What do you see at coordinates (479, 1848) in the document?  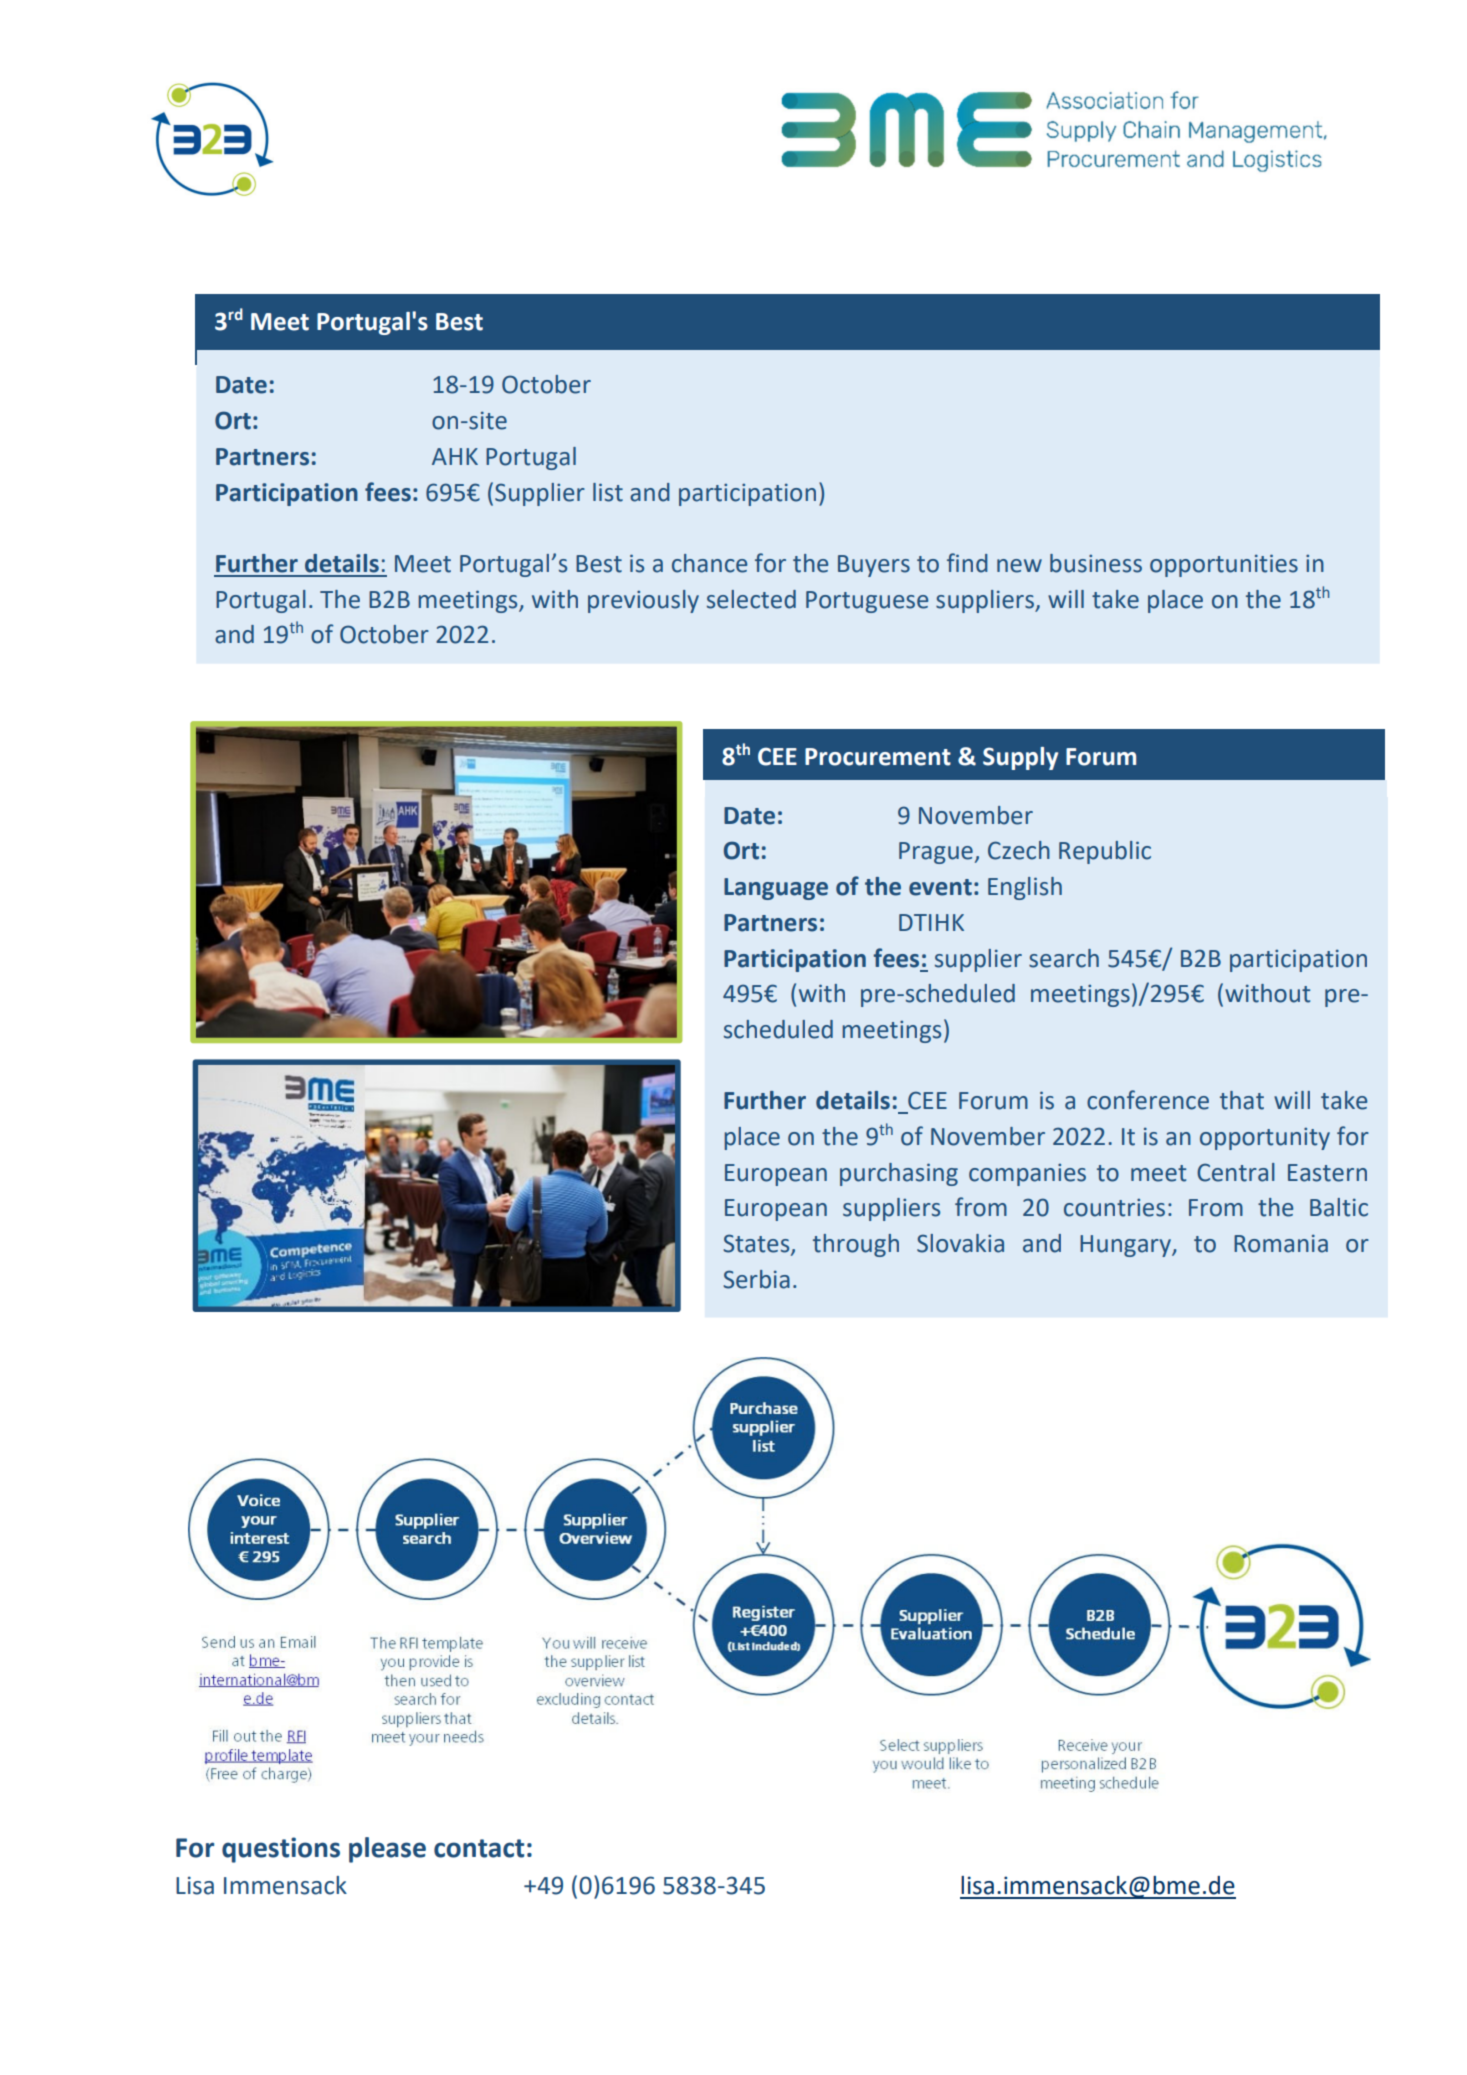 I see `contact` at bounding box center [479, 1848].
